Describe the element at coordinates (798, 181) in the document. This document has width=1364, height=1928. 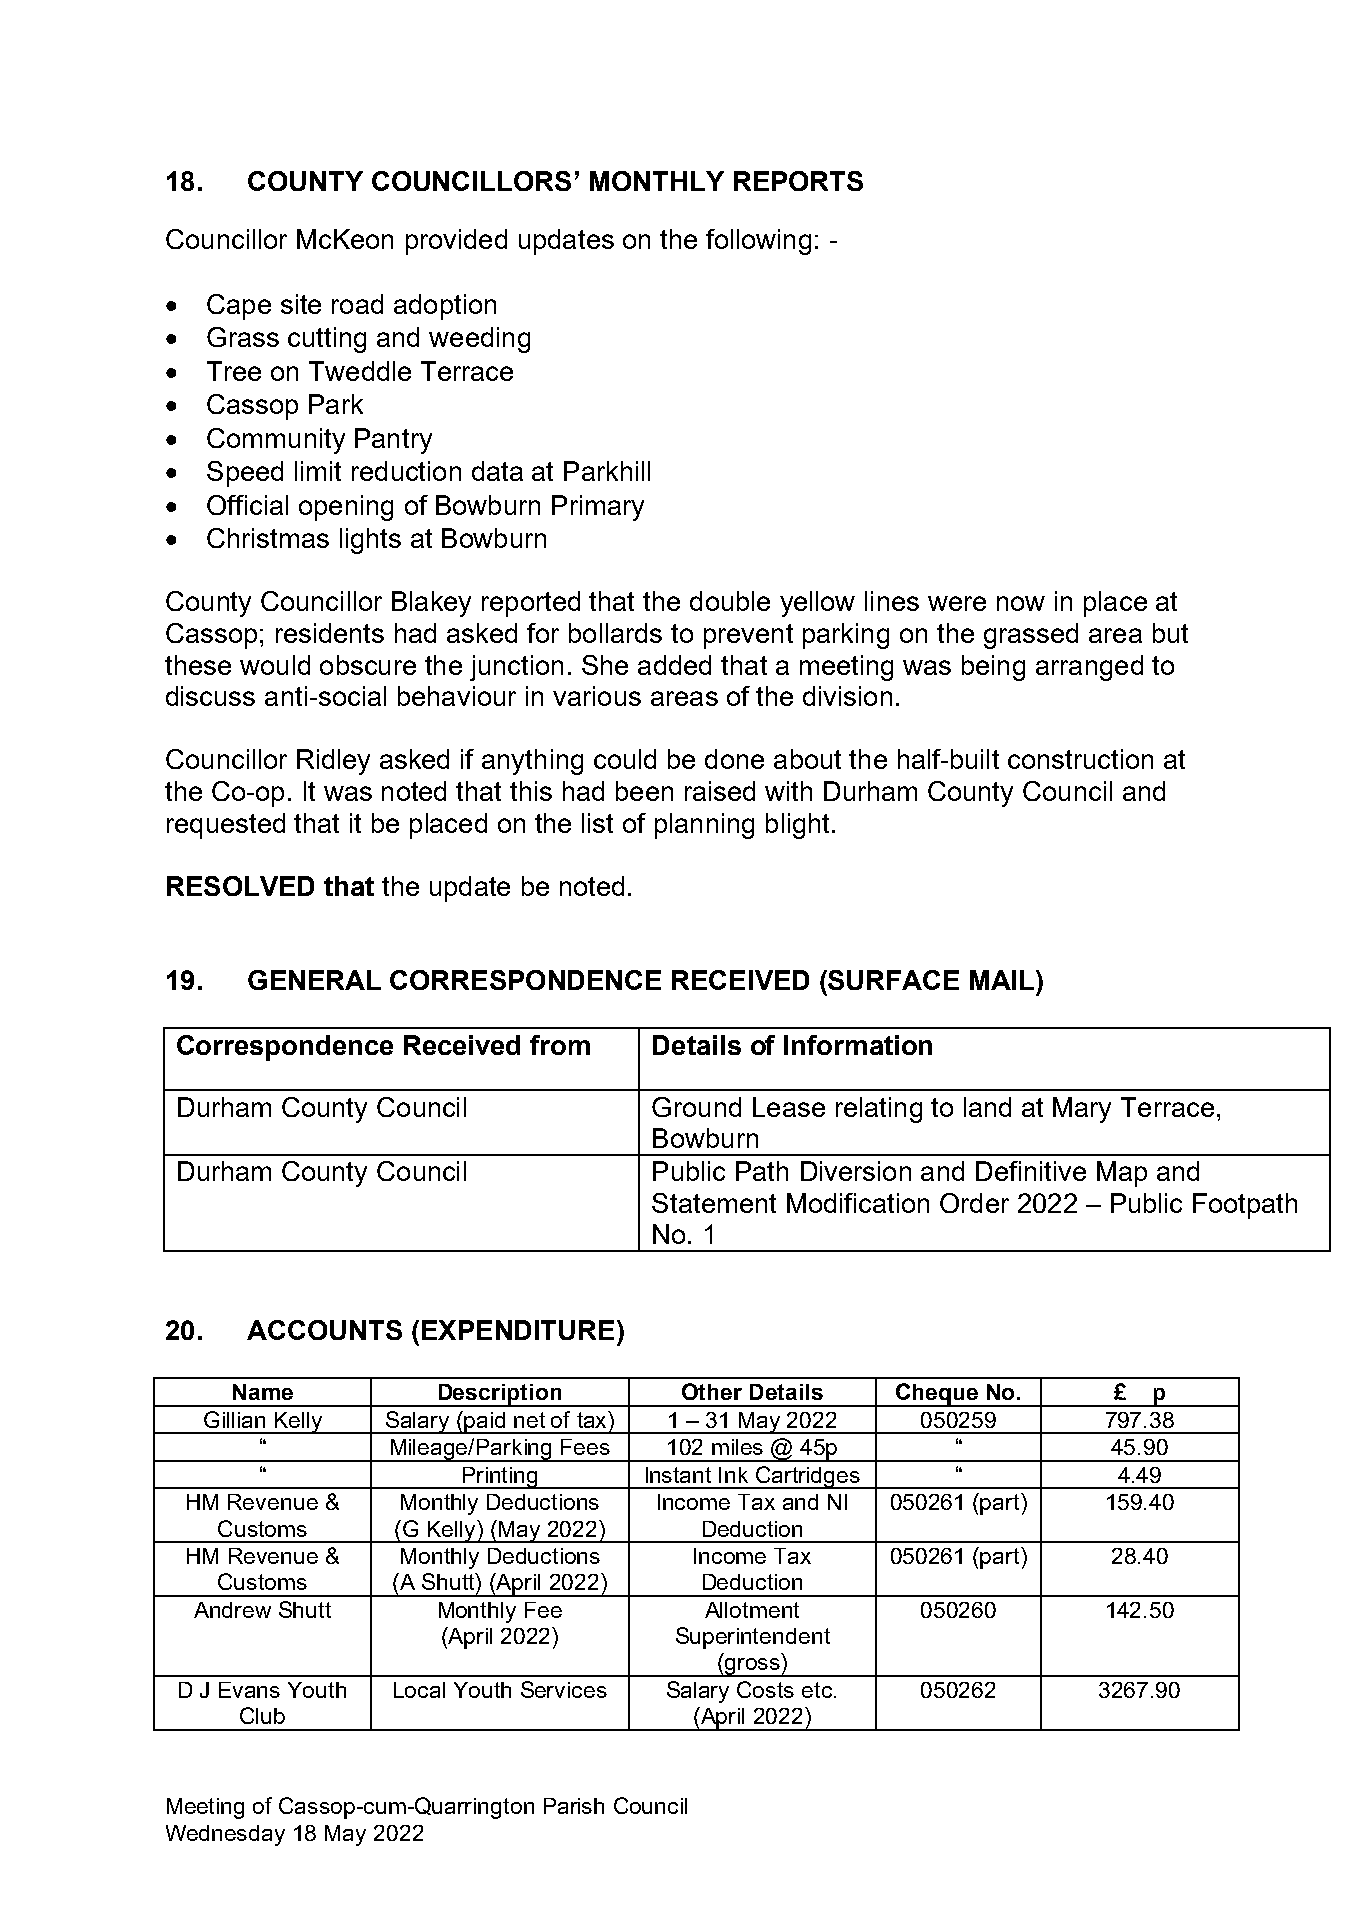
I see `REPORTS` at that location.
